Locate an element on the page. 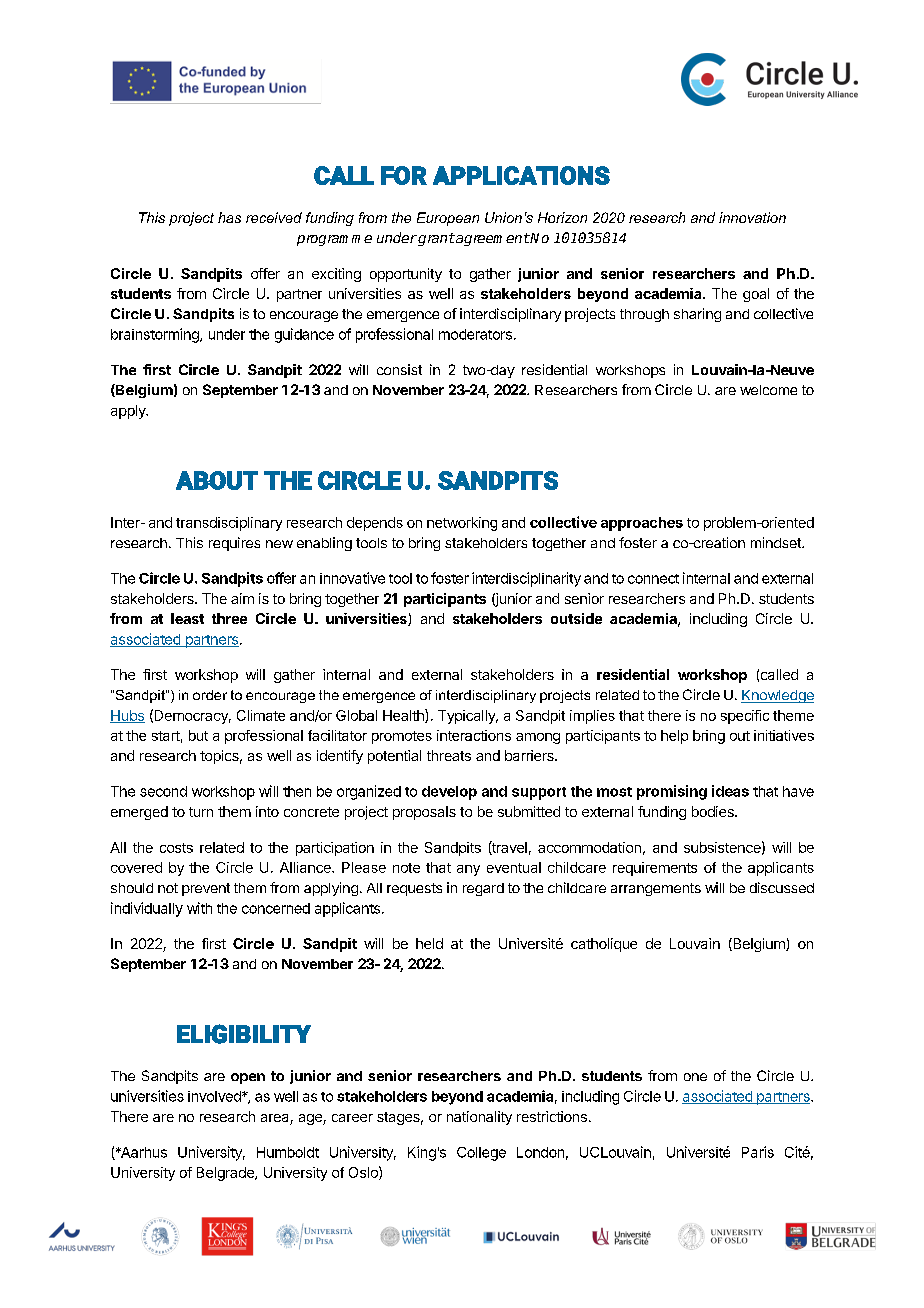  innovation is located at coordinates (752, 217).
